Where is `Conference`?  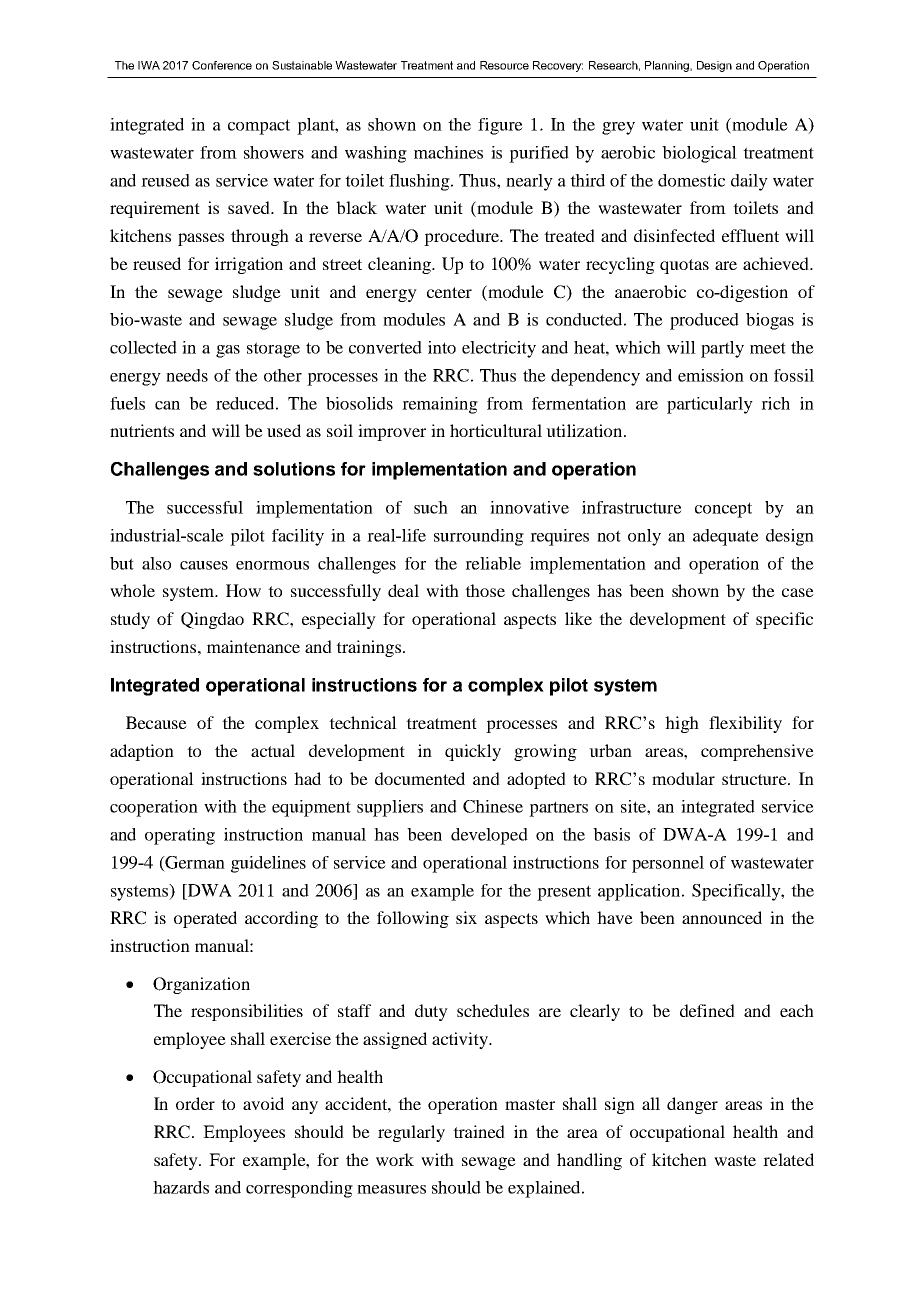 Conference is located at coordinates (222, 65).
